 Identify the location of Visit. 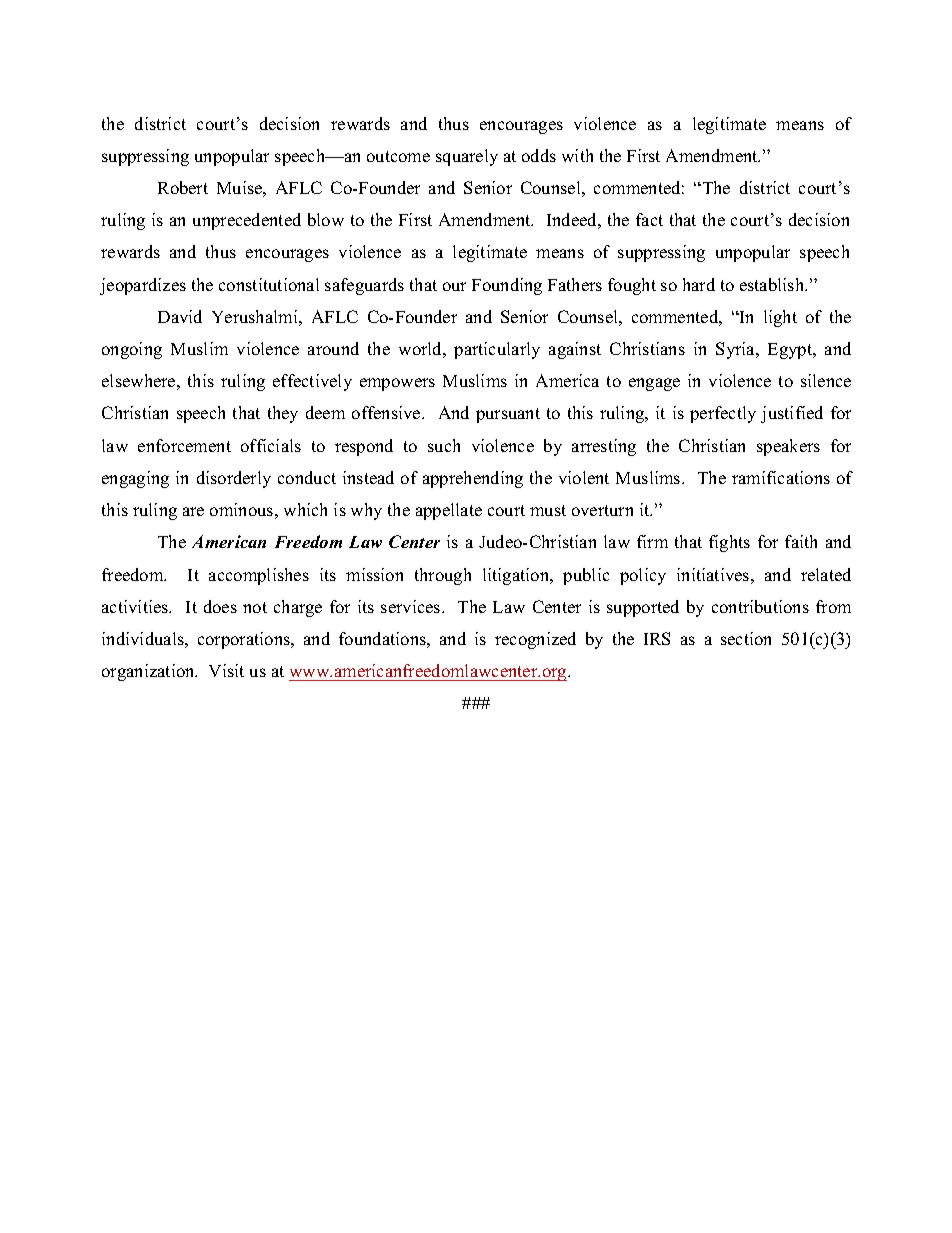
(226, 670).
